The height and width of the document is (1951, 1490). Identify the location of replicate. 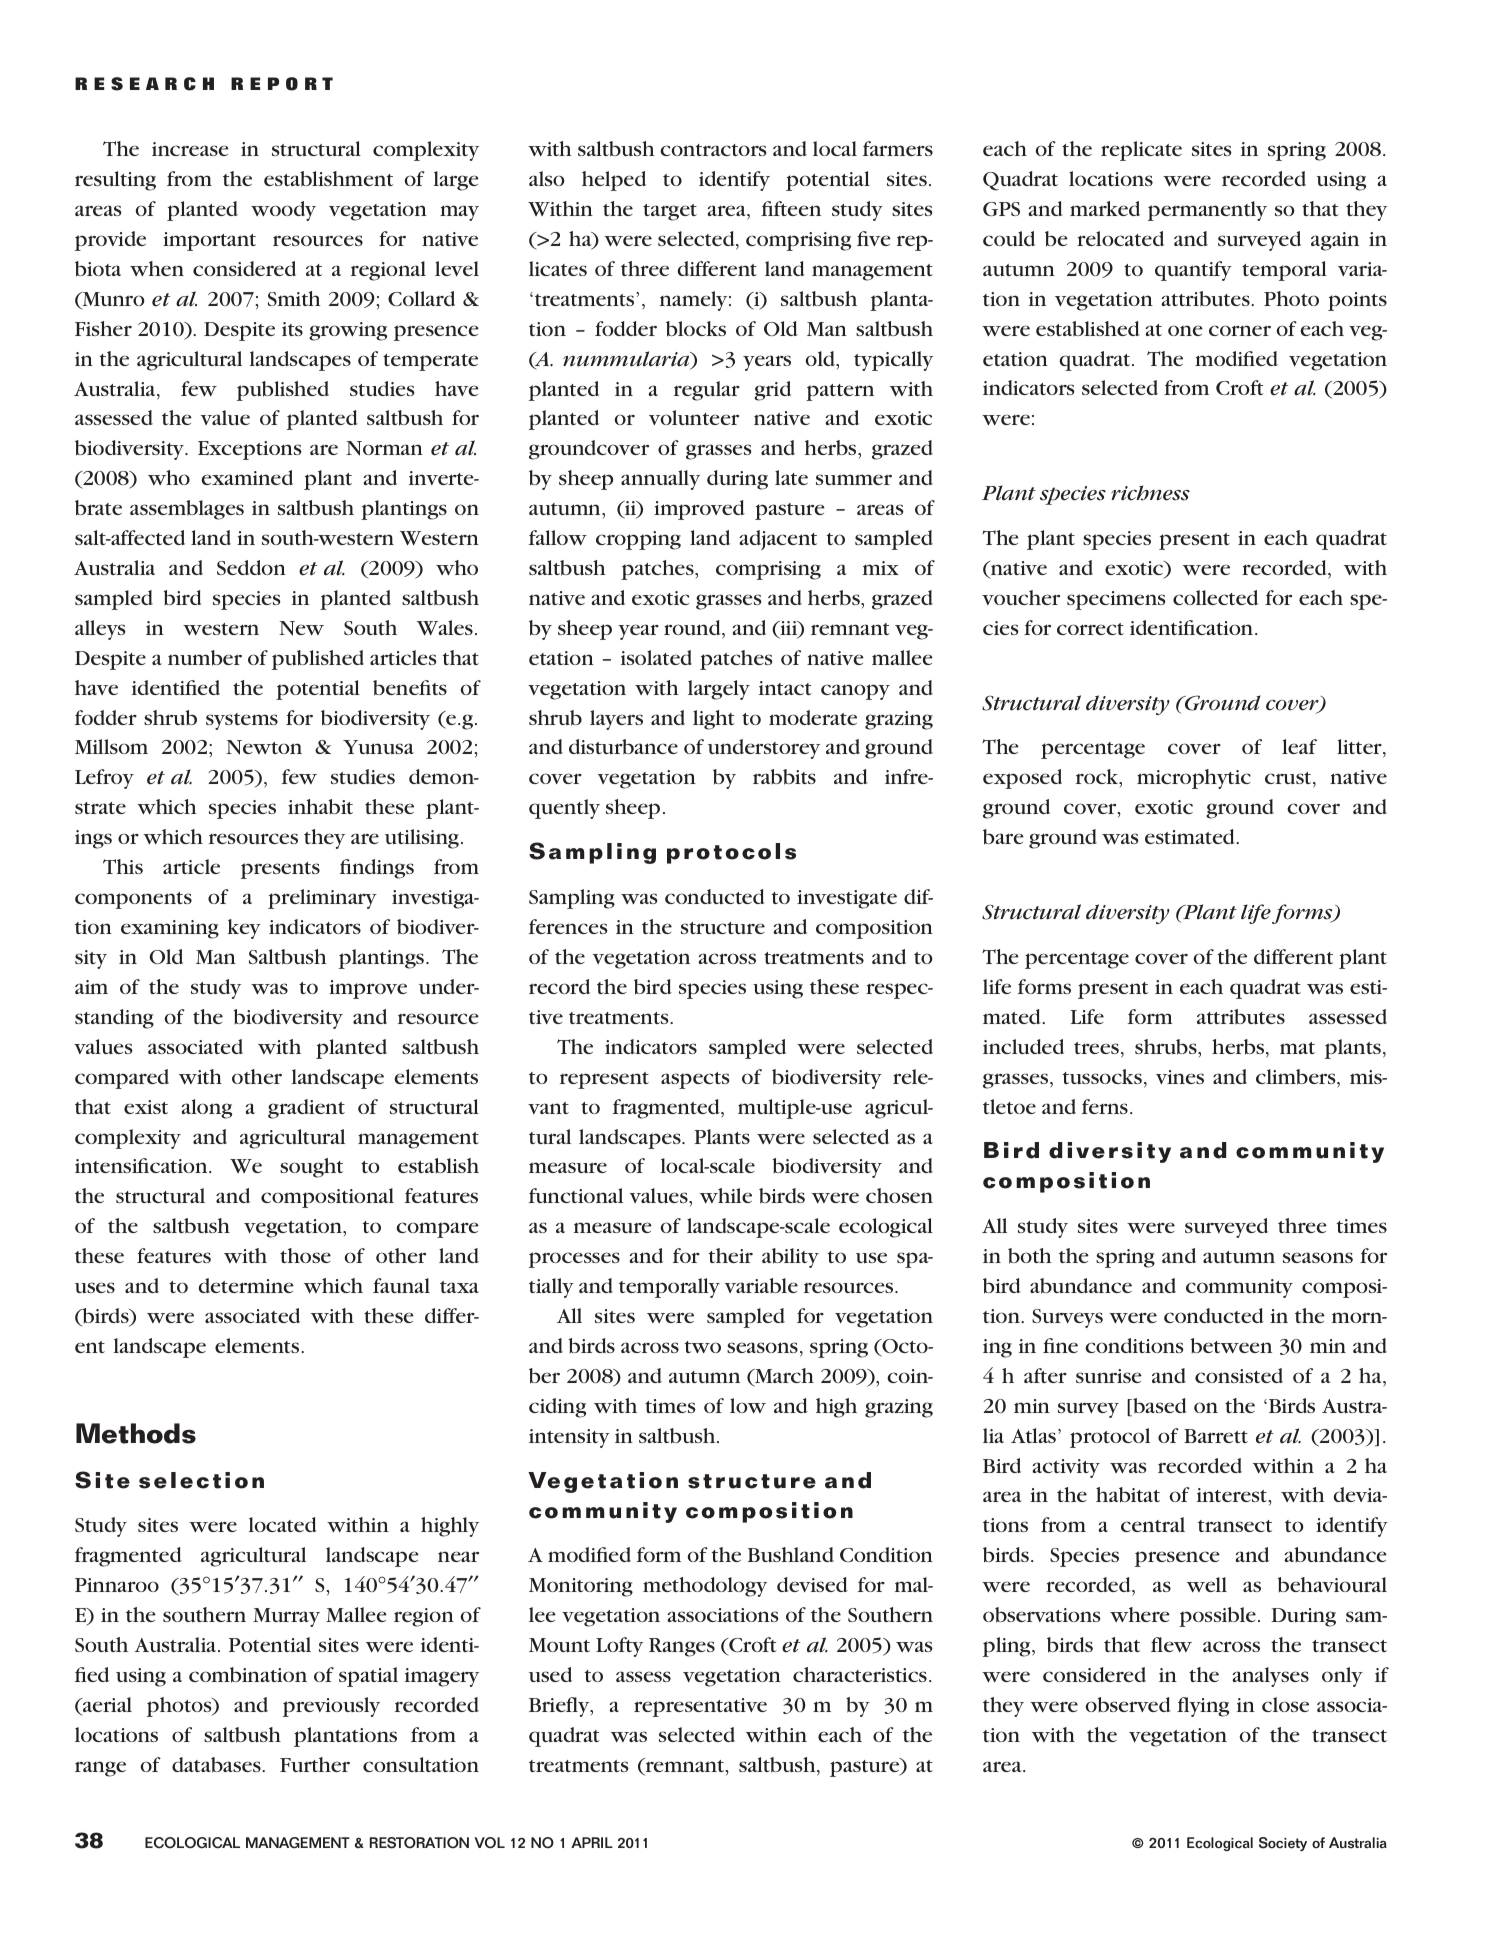
(1141, 151).
